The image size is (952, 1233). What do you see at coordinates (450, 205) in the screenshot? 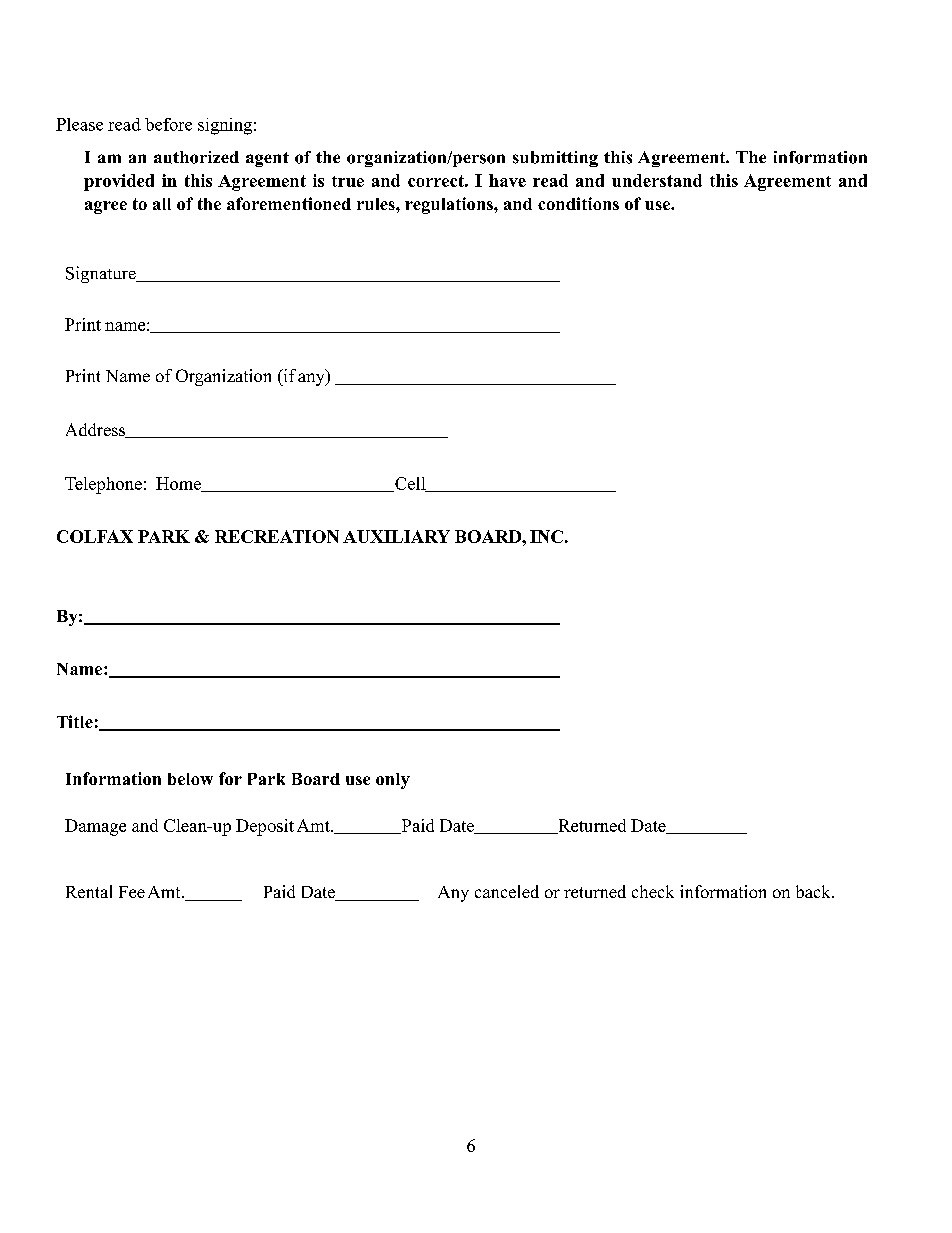
I see `regulations` at bounding box center [450, 205].
